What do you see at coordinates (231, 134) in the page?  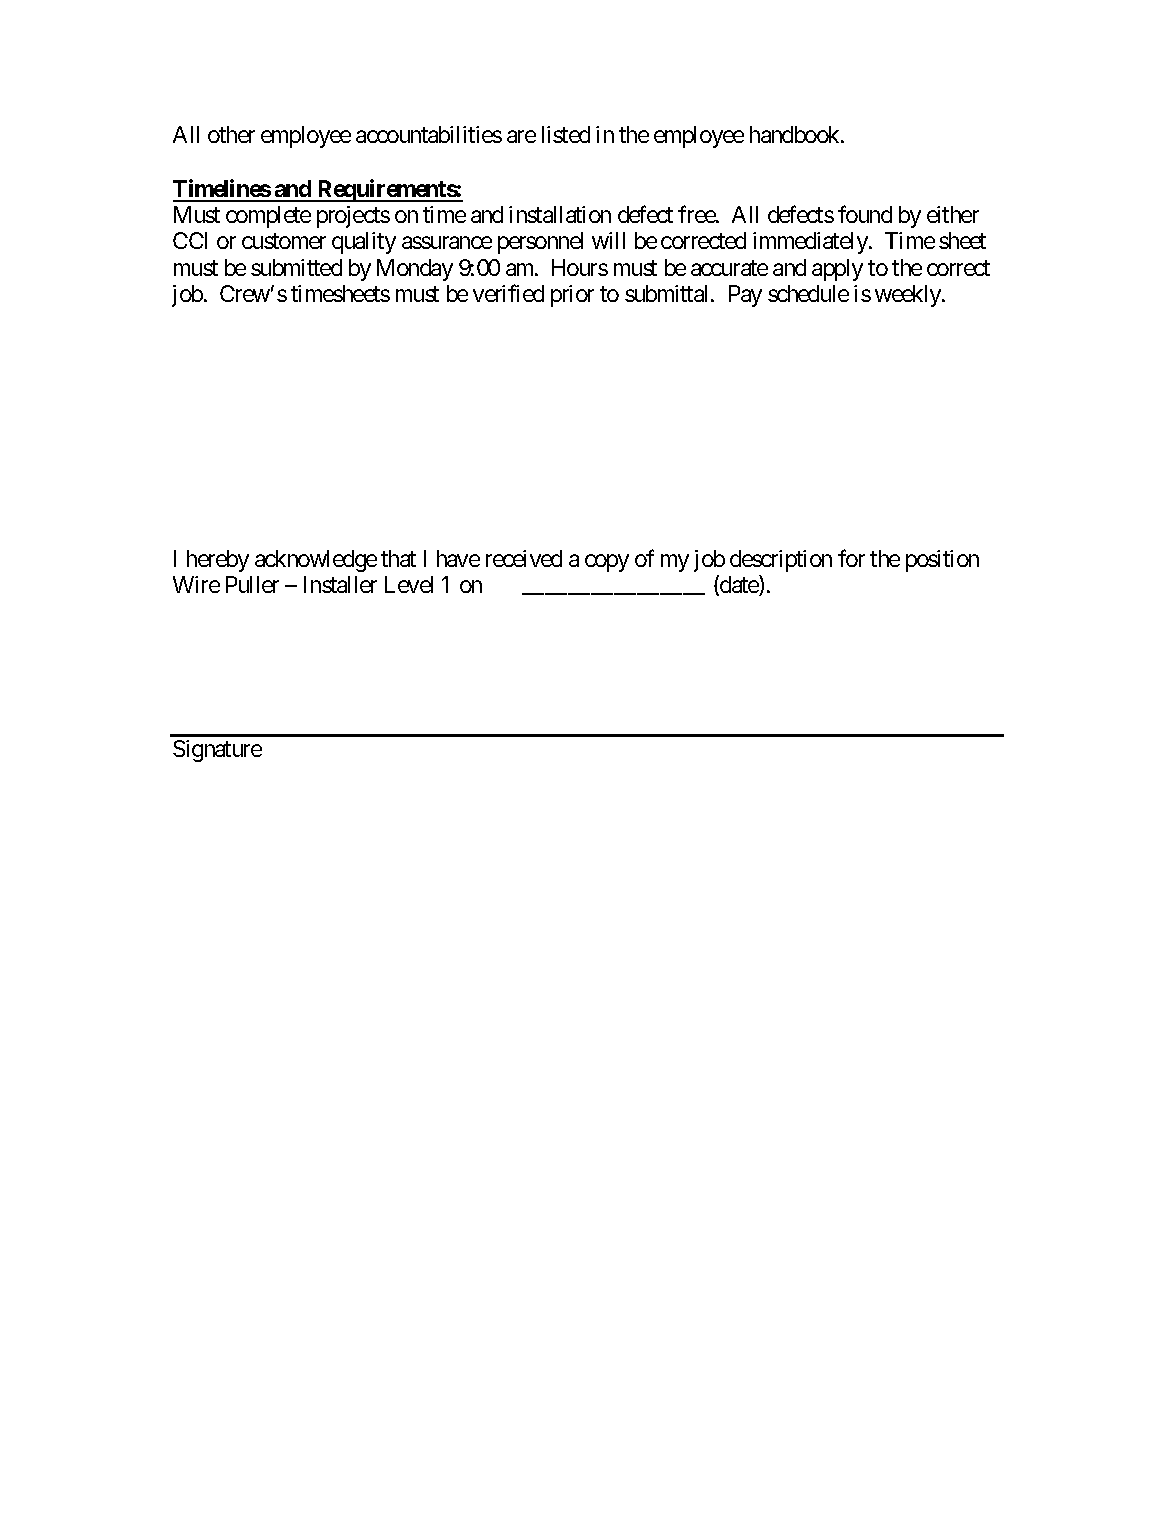 I see `other` at bounding box center [231, 134].
